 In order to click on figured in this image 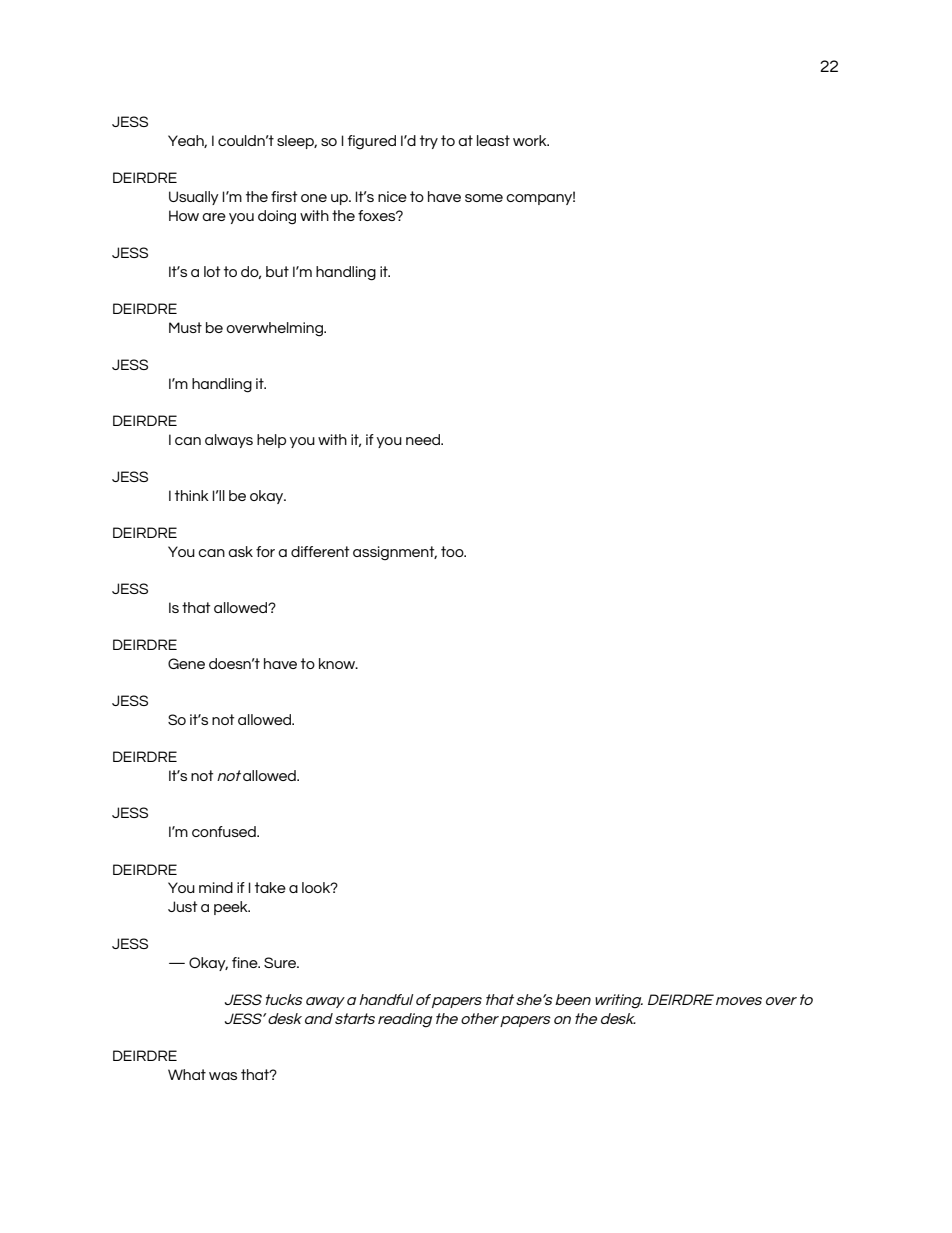, I will do `click(372, 142)`.
